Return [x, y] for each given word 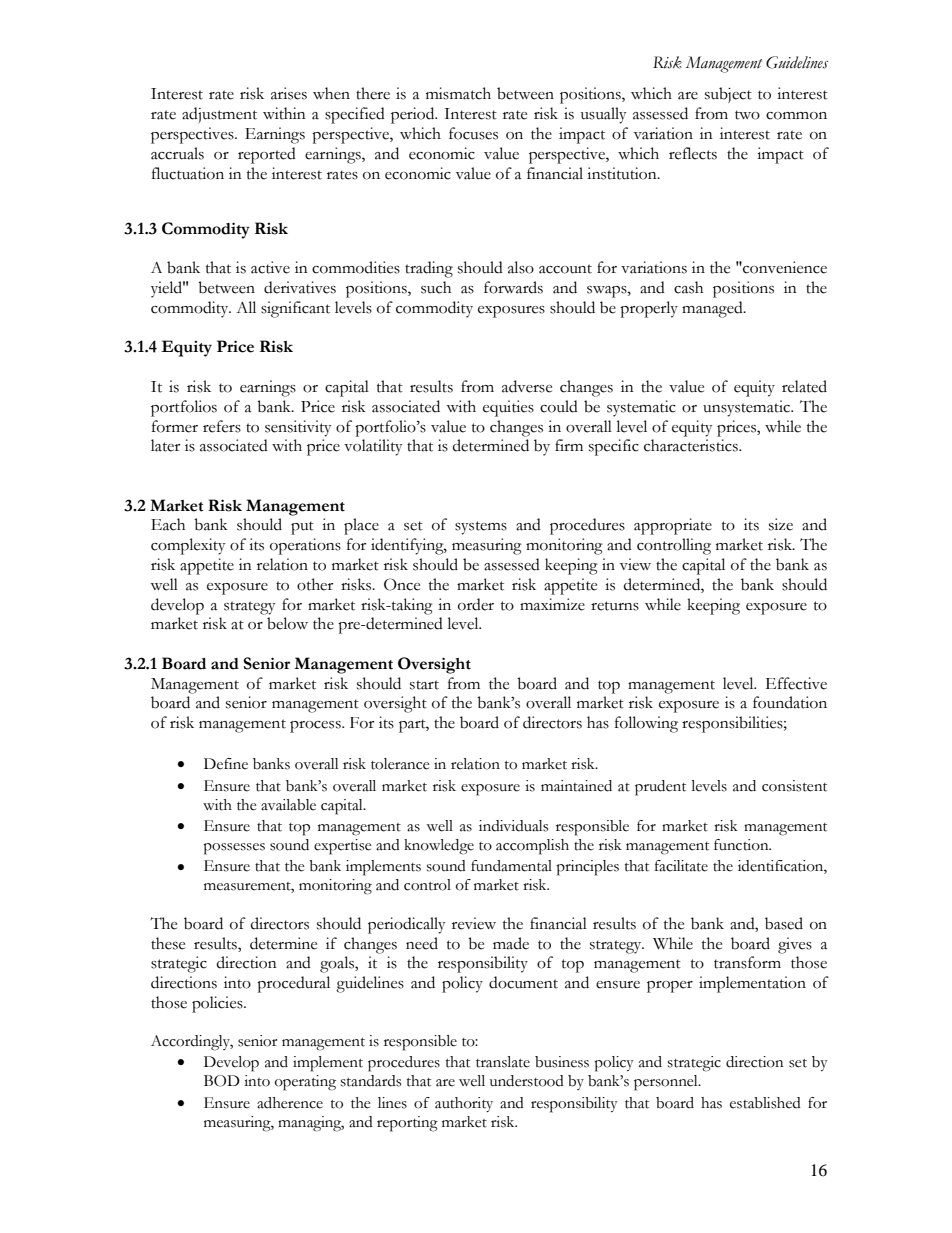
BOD [222, 1081]
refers [222, 426]
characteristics [692, 445]
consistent [794, 786]
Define [226, 764]
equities [508, 408]
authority [464, 1104]
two [747, 115]
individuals [513, 826]
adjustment [219, 115]
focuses [473, 133]
